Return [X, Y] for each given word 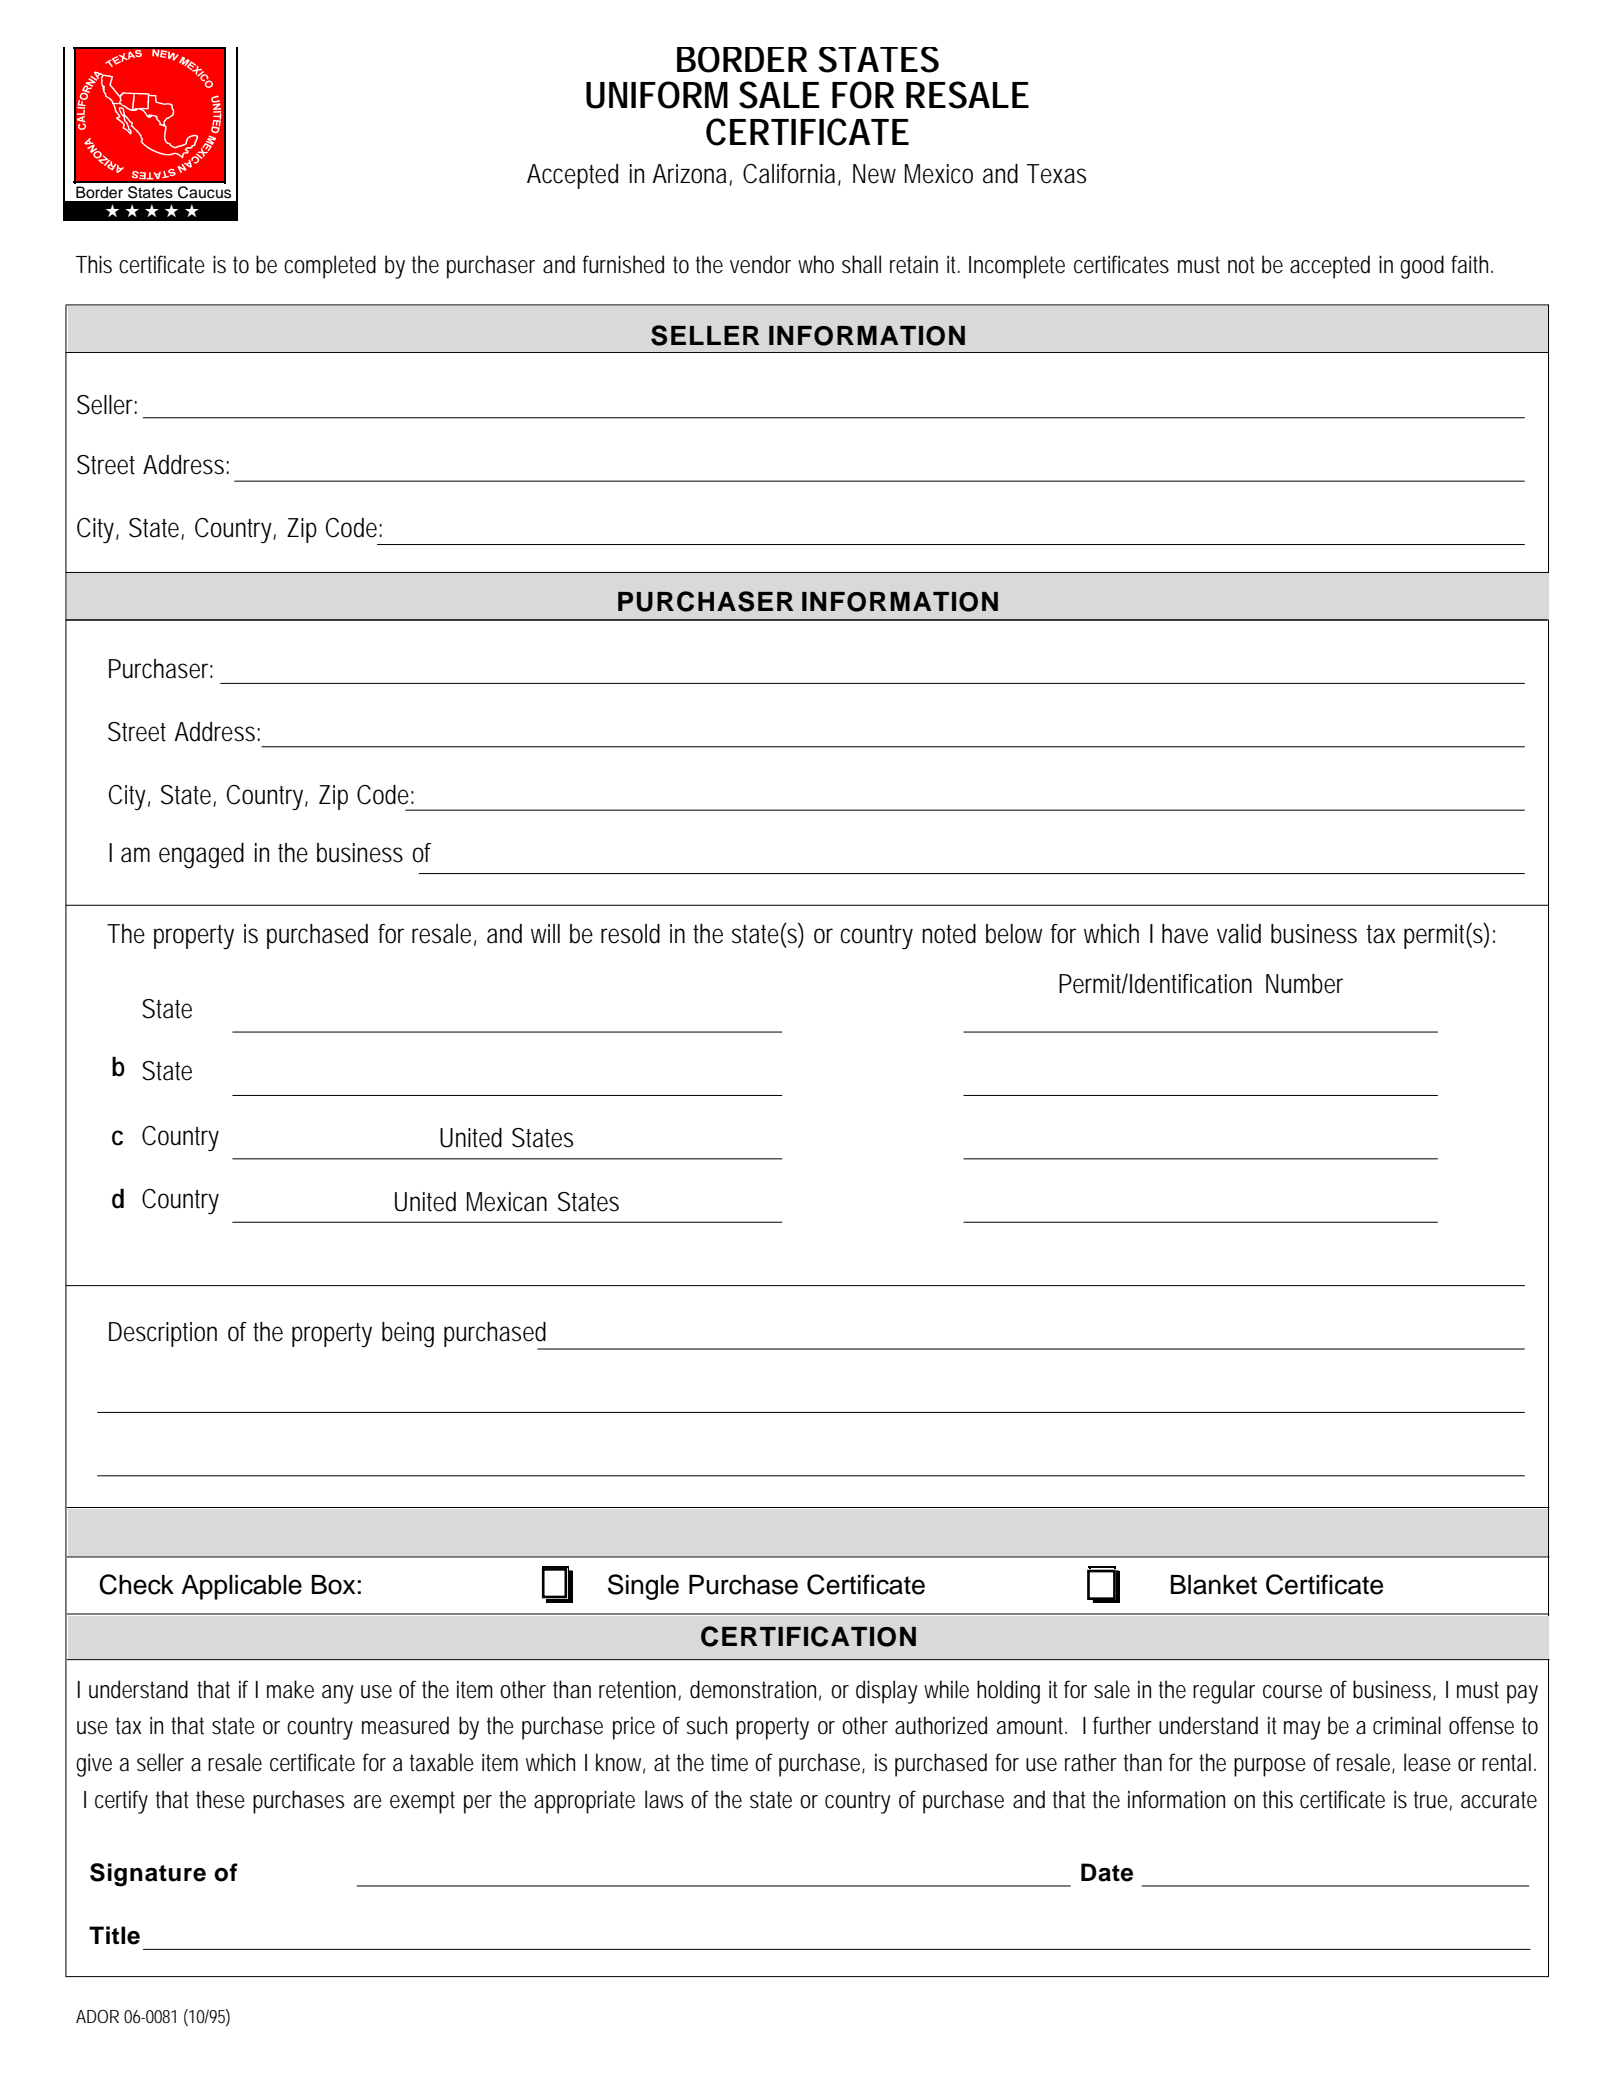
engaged [201, 856]
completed [330, 267]
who [816, 264]
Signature [148, 1875]
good [1422, 267]
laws [664, 1799]
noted [949, 934]
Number [1304, 984]
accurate [1499, 1800]
